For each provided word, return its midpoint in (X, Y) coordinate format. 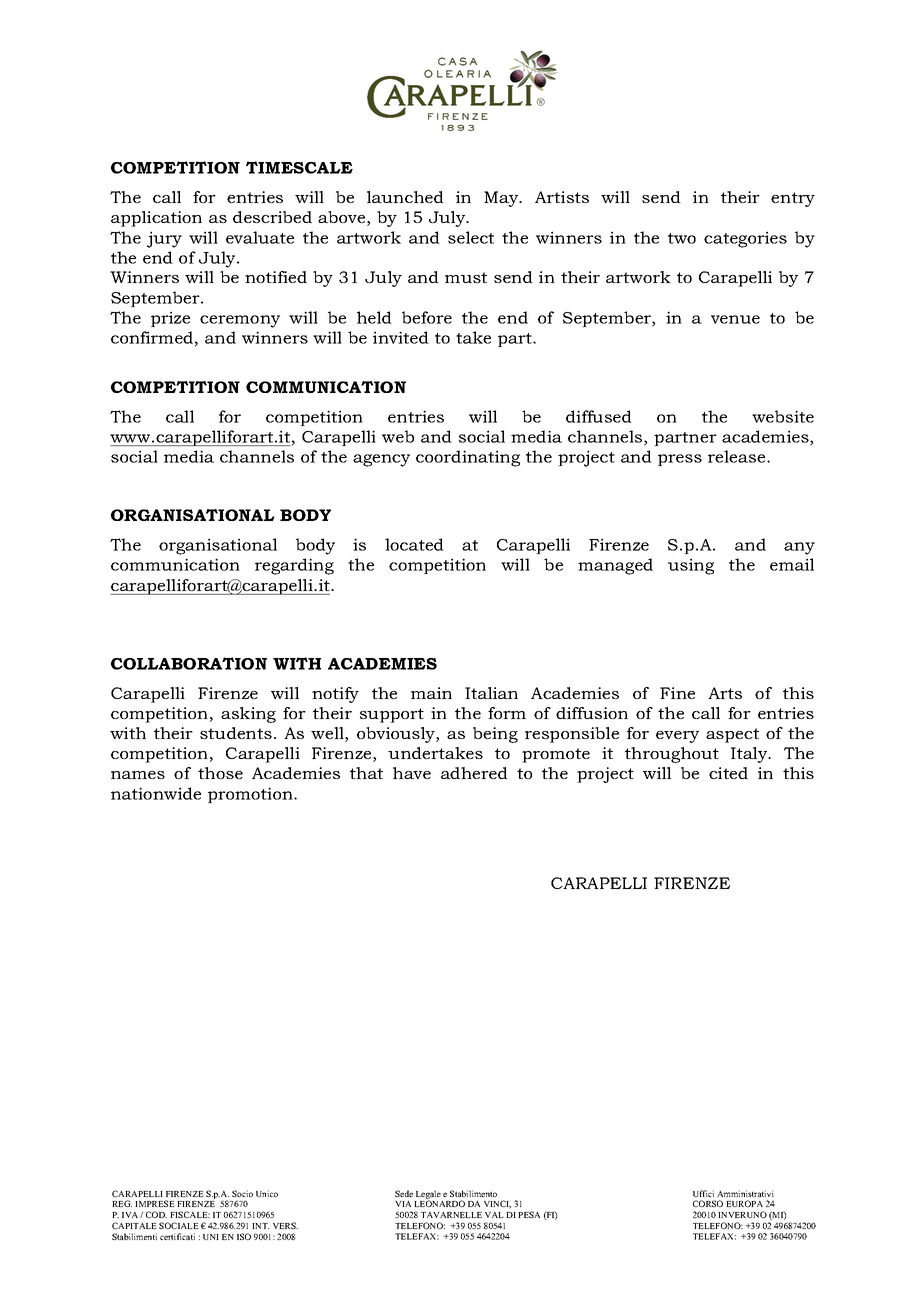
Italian (491, 693)
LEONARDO (439, 1203)
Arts (725, 693)
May (502, 199)
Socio (242, 1193)
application (156, 219)
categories (745, 239)
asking (248, 715)
